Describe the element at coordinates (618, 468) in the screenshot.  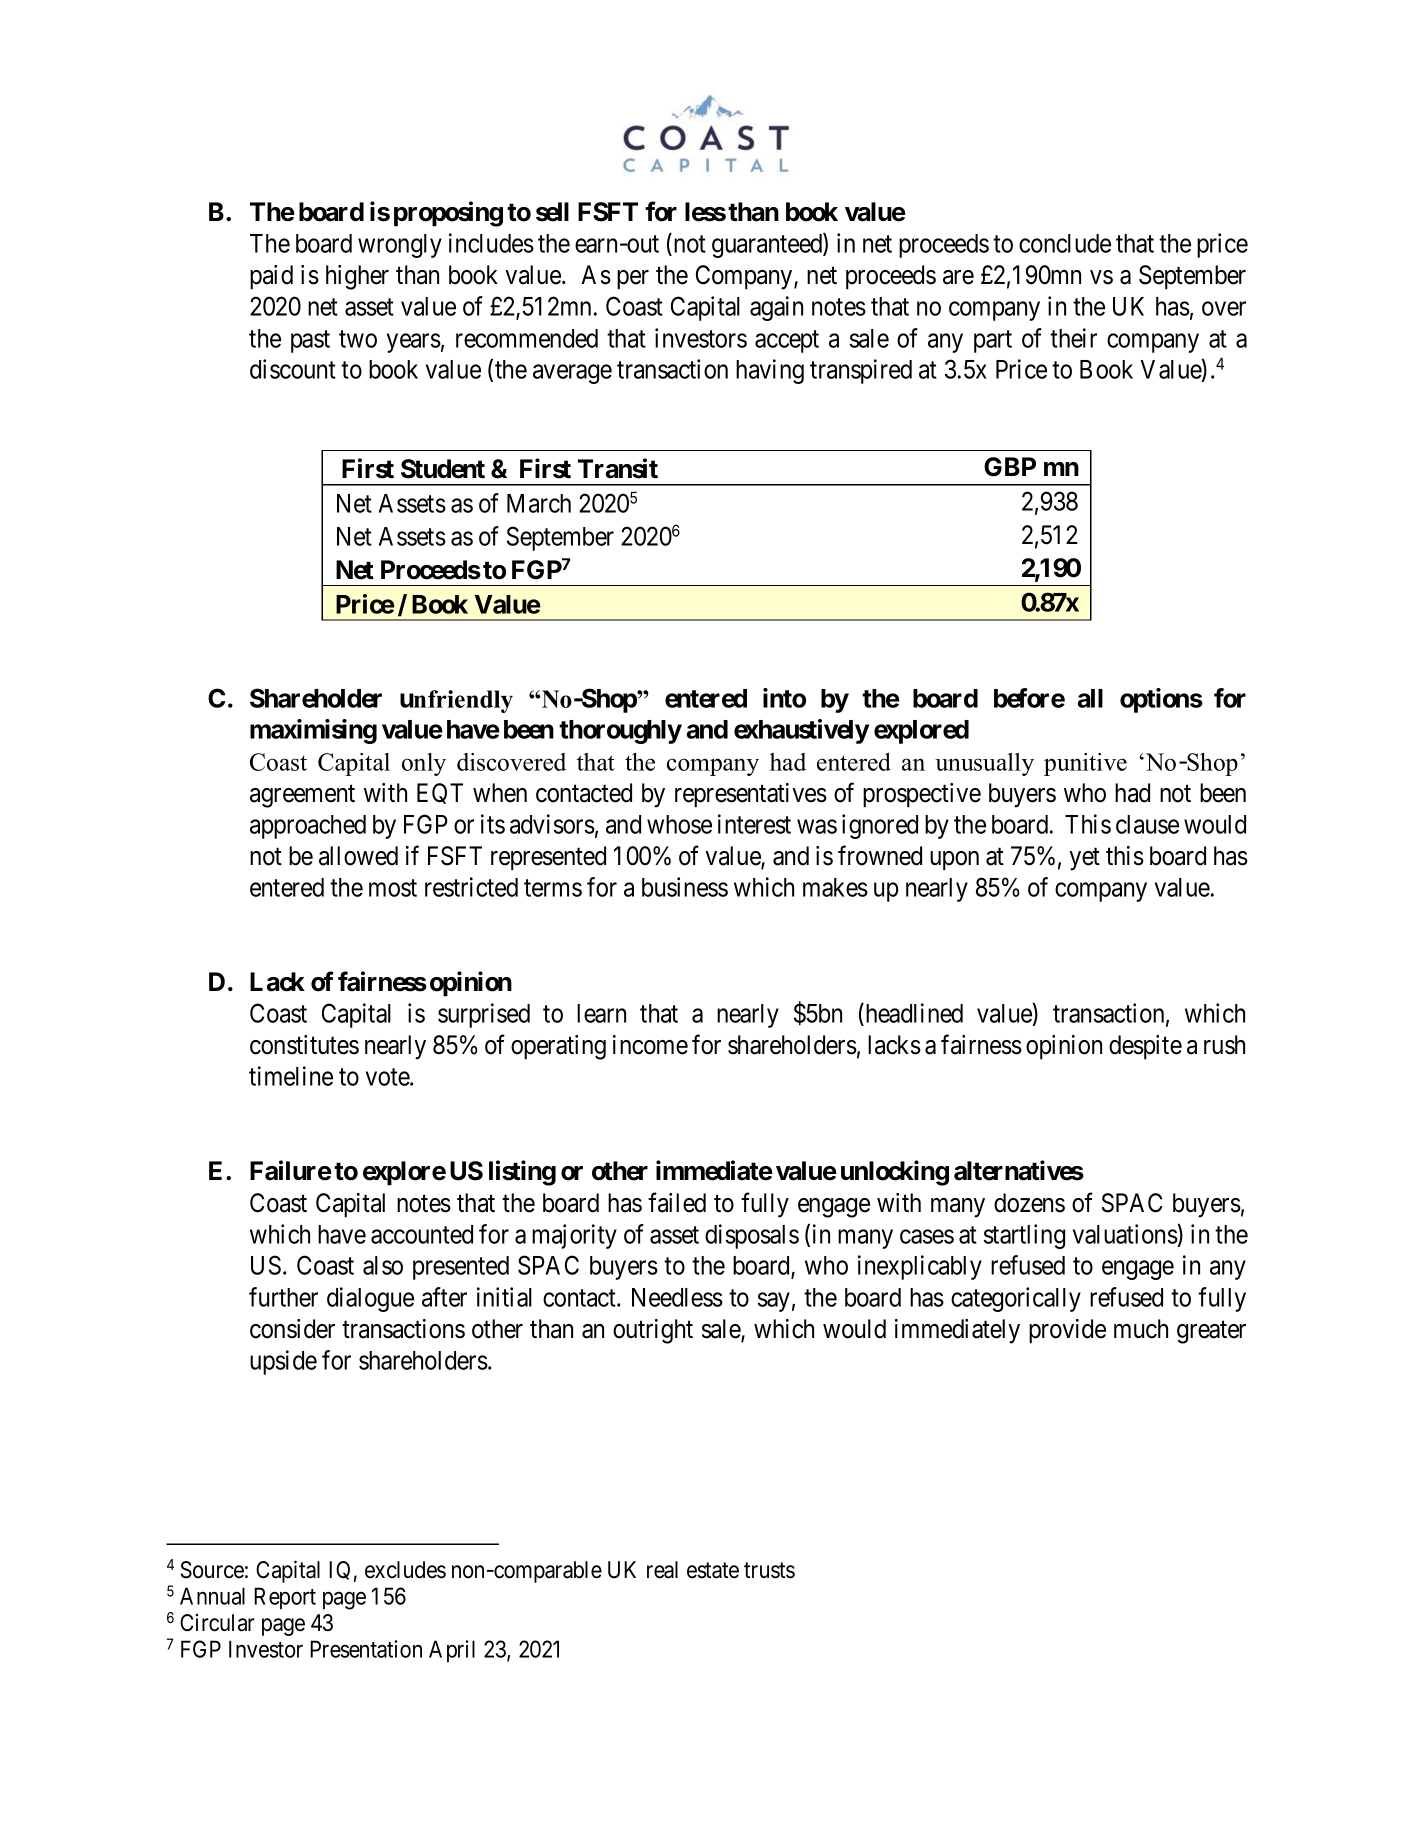
I see `Transit` at that location.
